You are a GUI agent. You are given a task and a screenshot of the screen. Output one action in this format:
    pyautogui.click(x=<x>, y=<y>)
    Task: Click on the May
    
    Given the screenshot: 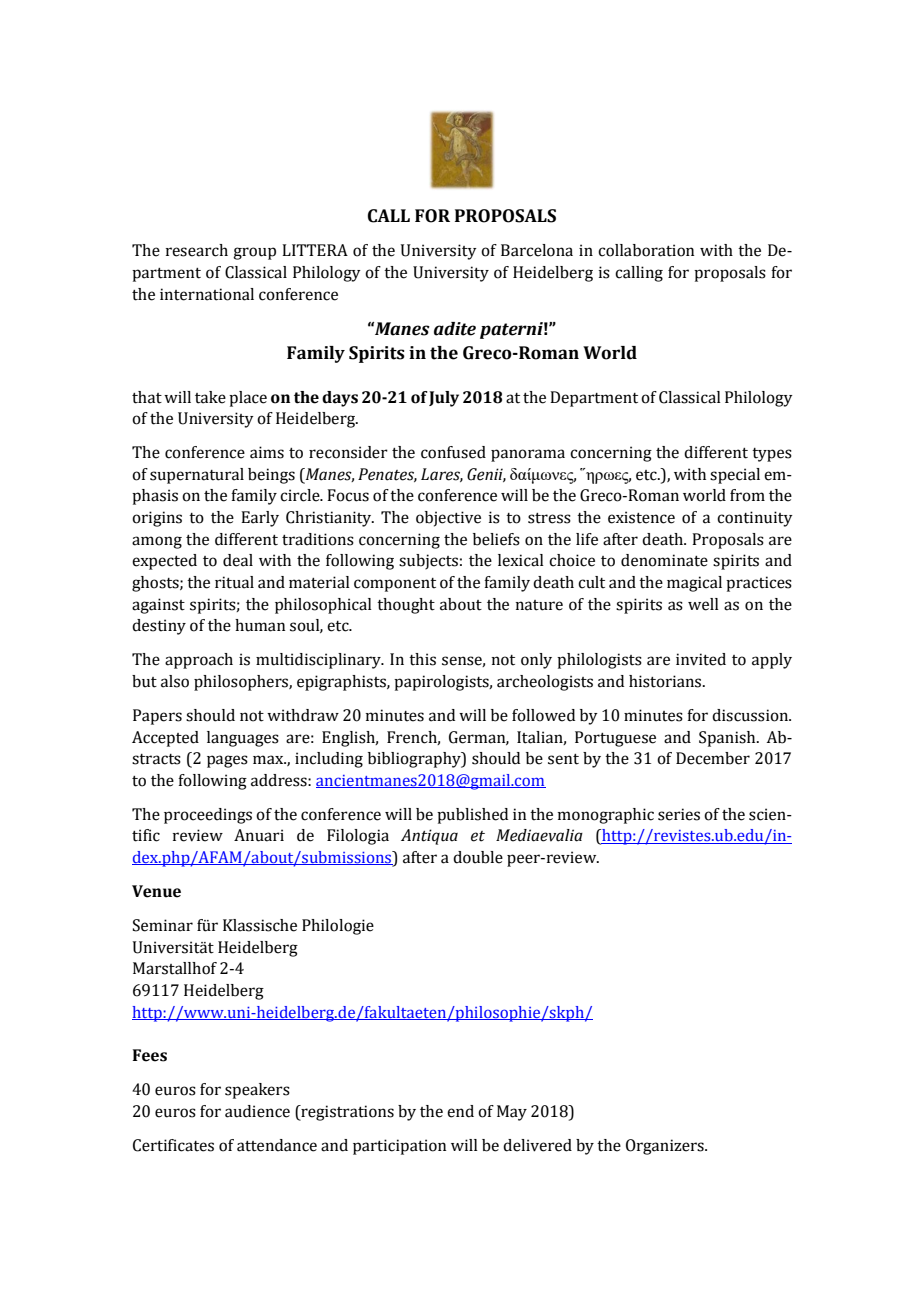 What is the action you would take?
    pyautogui.click(x=512, y=1113)
